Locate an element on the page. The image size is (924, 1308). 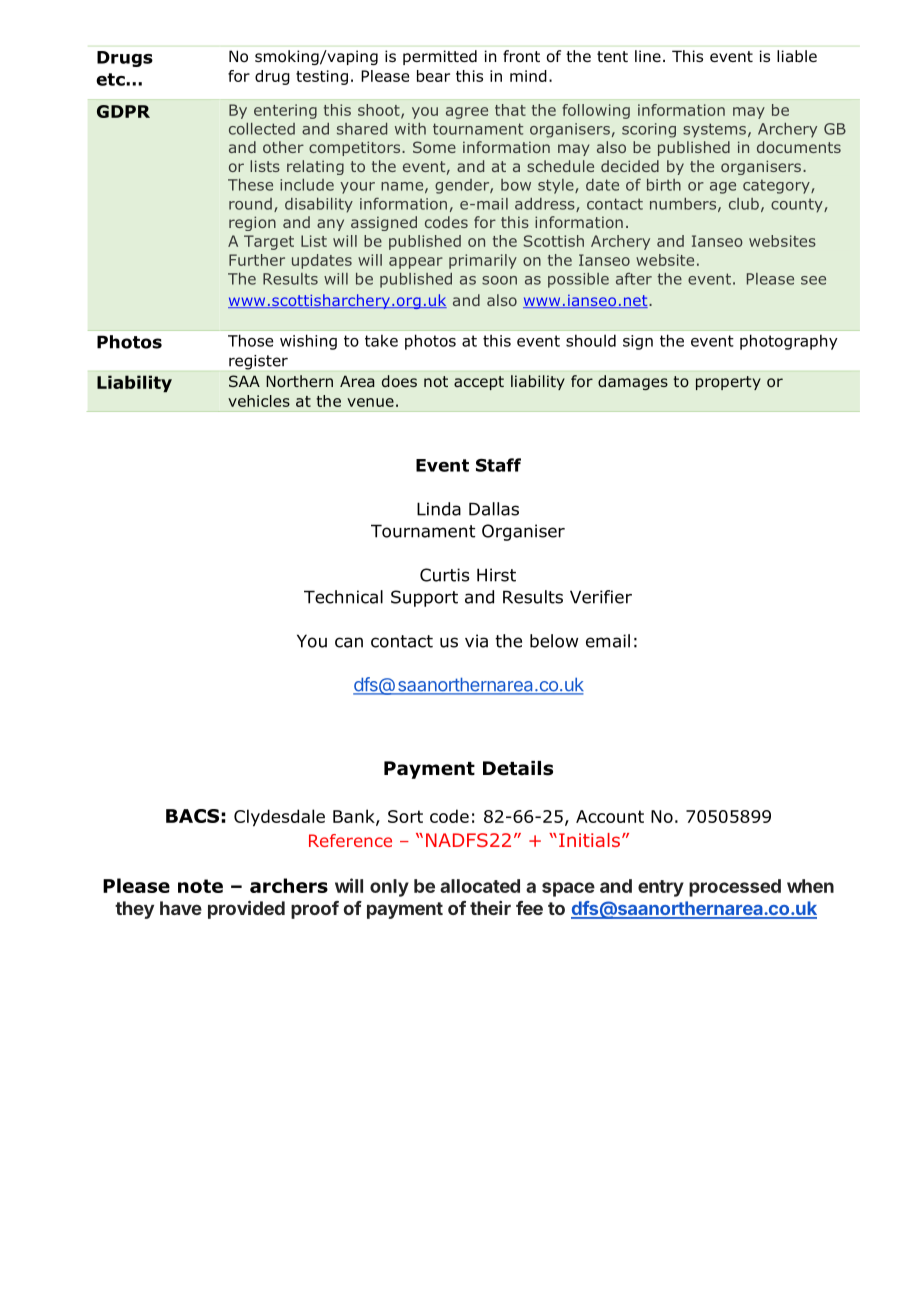
Staff is located at coordinates (498, 465).
